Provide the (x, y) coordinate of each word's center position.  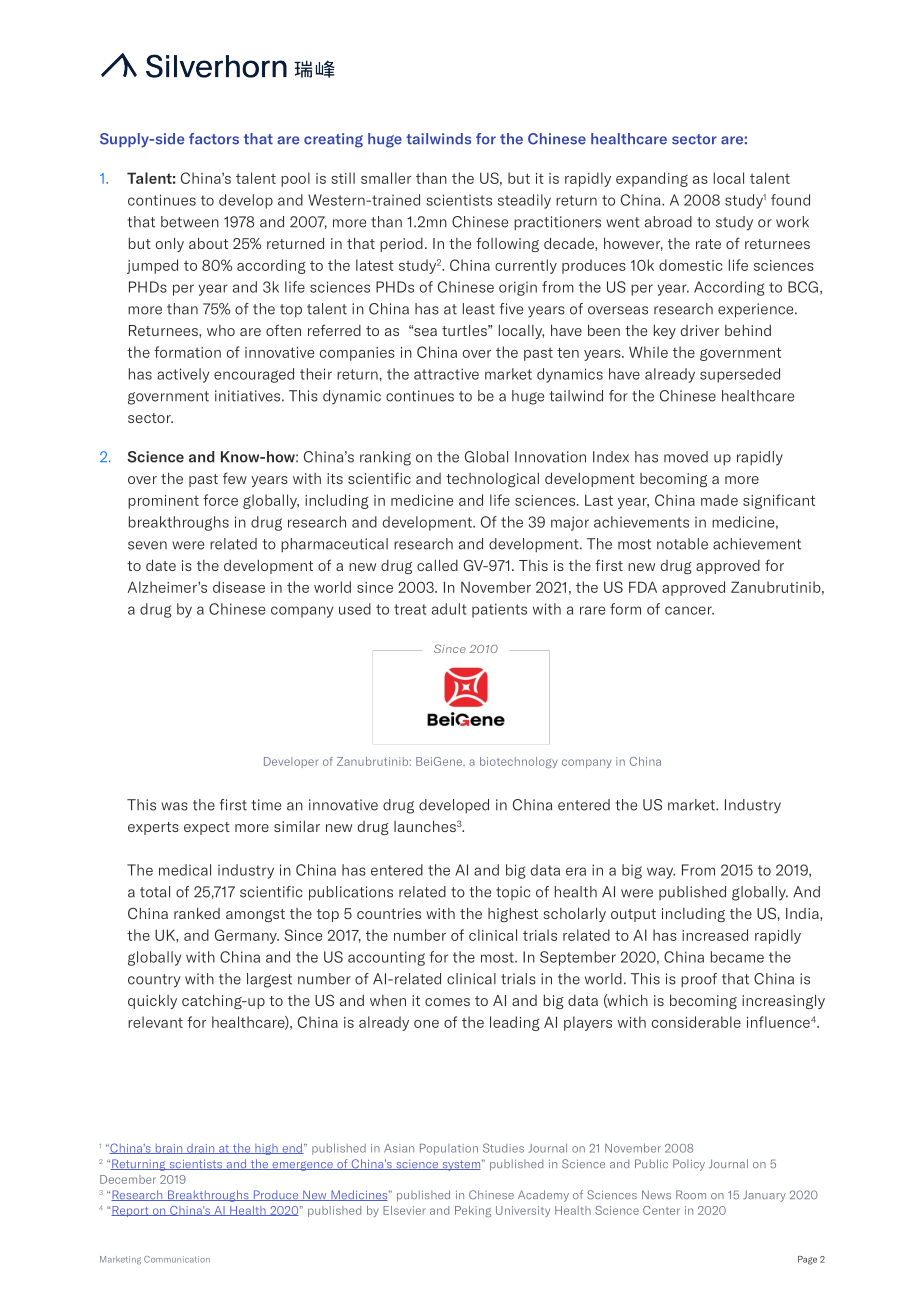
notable (682, 544)
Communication (177, 1259)
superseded (740, 375)
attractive (446, 374)
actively (183, 375)
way (661, 873)
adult (449, 609)
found (790, 200)
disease (239, 587)
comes (447, 1002)
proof (699, 980)
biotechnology (519, 762)
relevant (155, 1022)
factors (214, 139)
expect (207, 828)
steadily (524, 201)
